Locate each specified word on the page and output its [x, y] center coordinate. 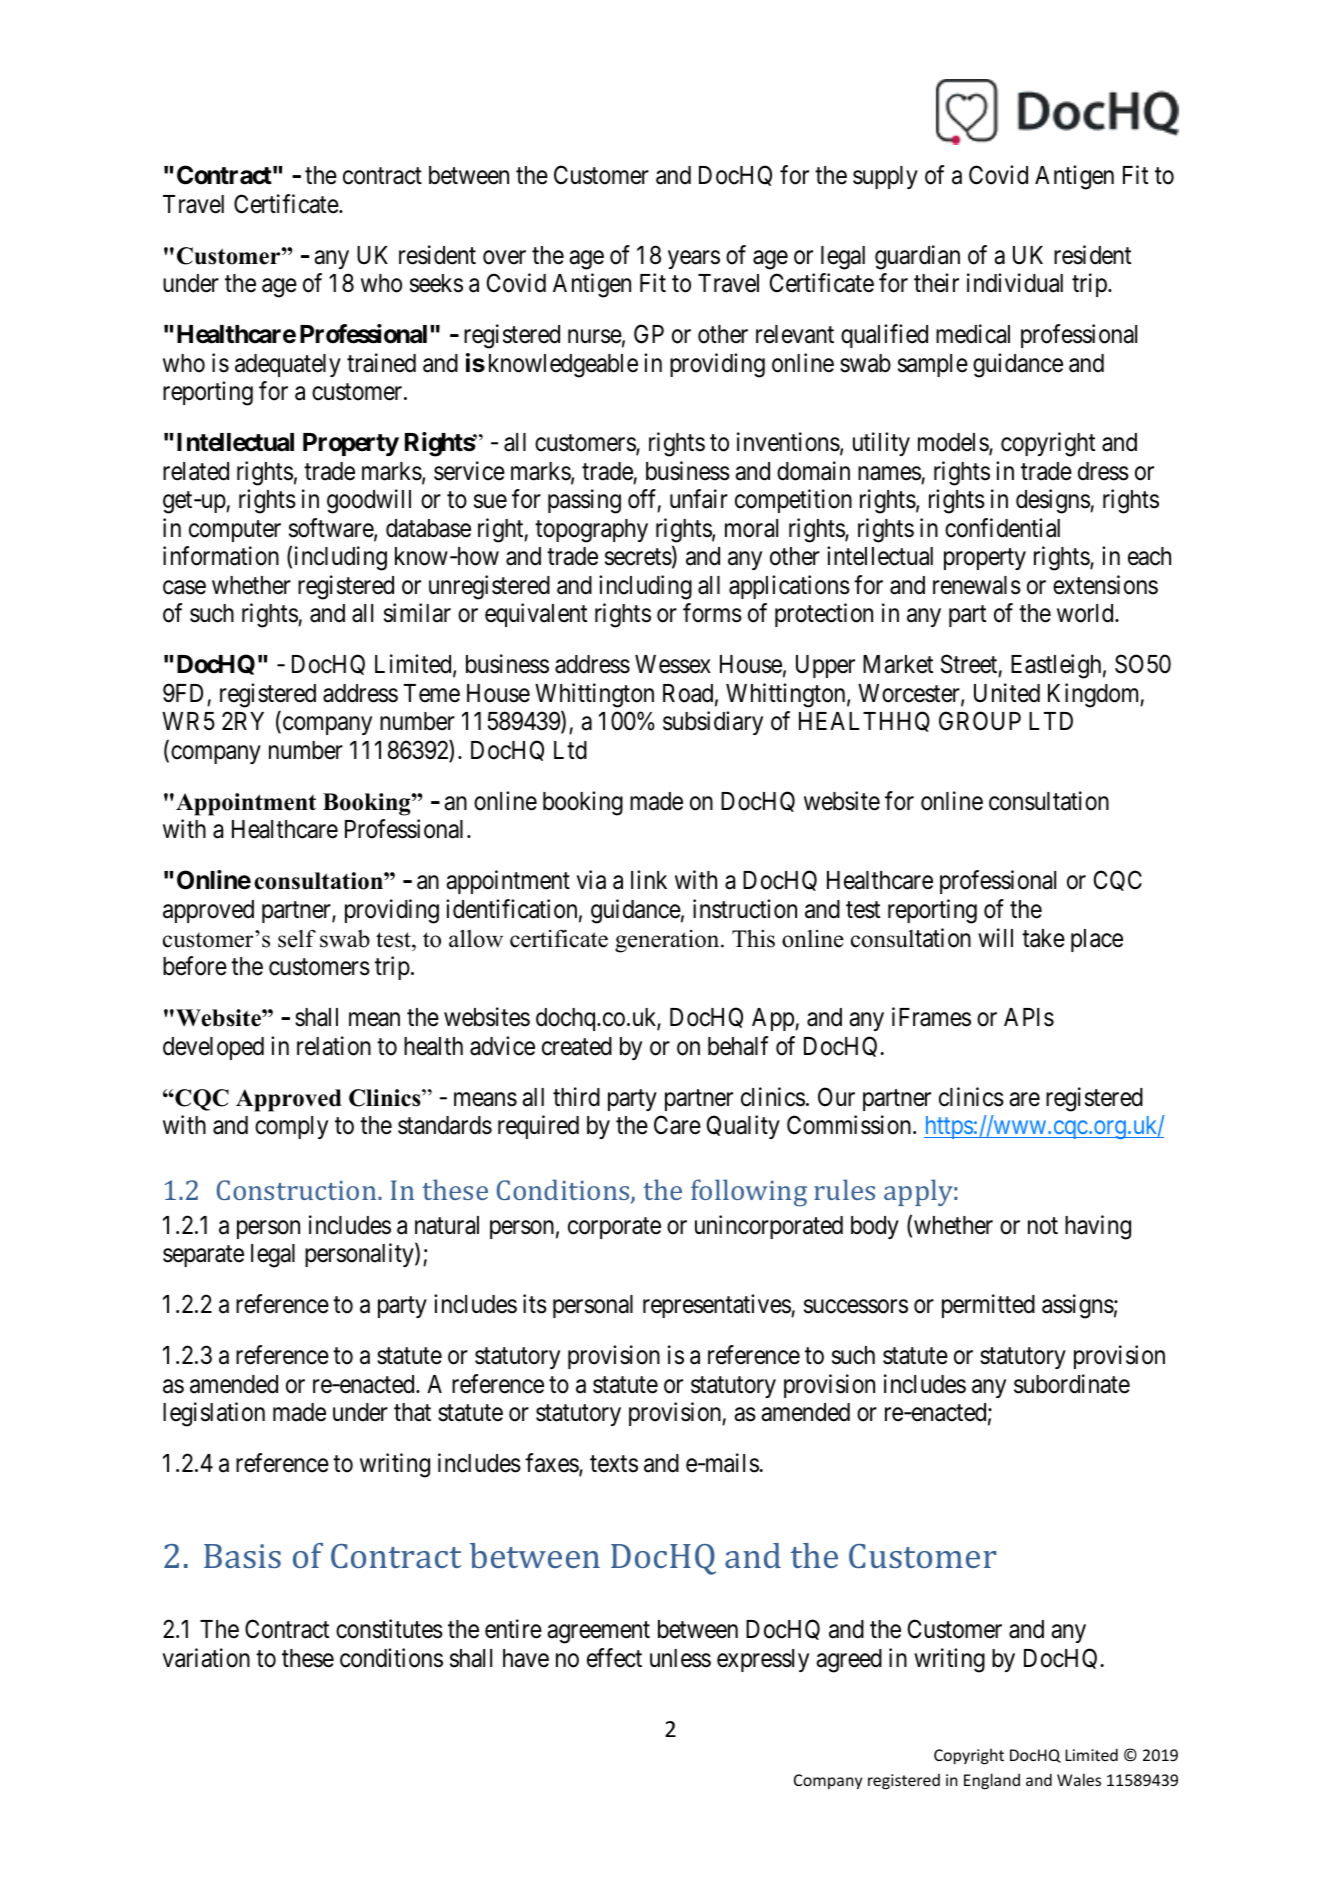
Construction [298, 1190]
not [1043, 1226]
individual [1015, 283]
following [749, 1193]
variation [206, 1658]
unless [680, 1658]
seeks [436, 283]
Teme [432, 693]
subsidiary [713, 723]
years [694, 259]
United [1007, 693]
